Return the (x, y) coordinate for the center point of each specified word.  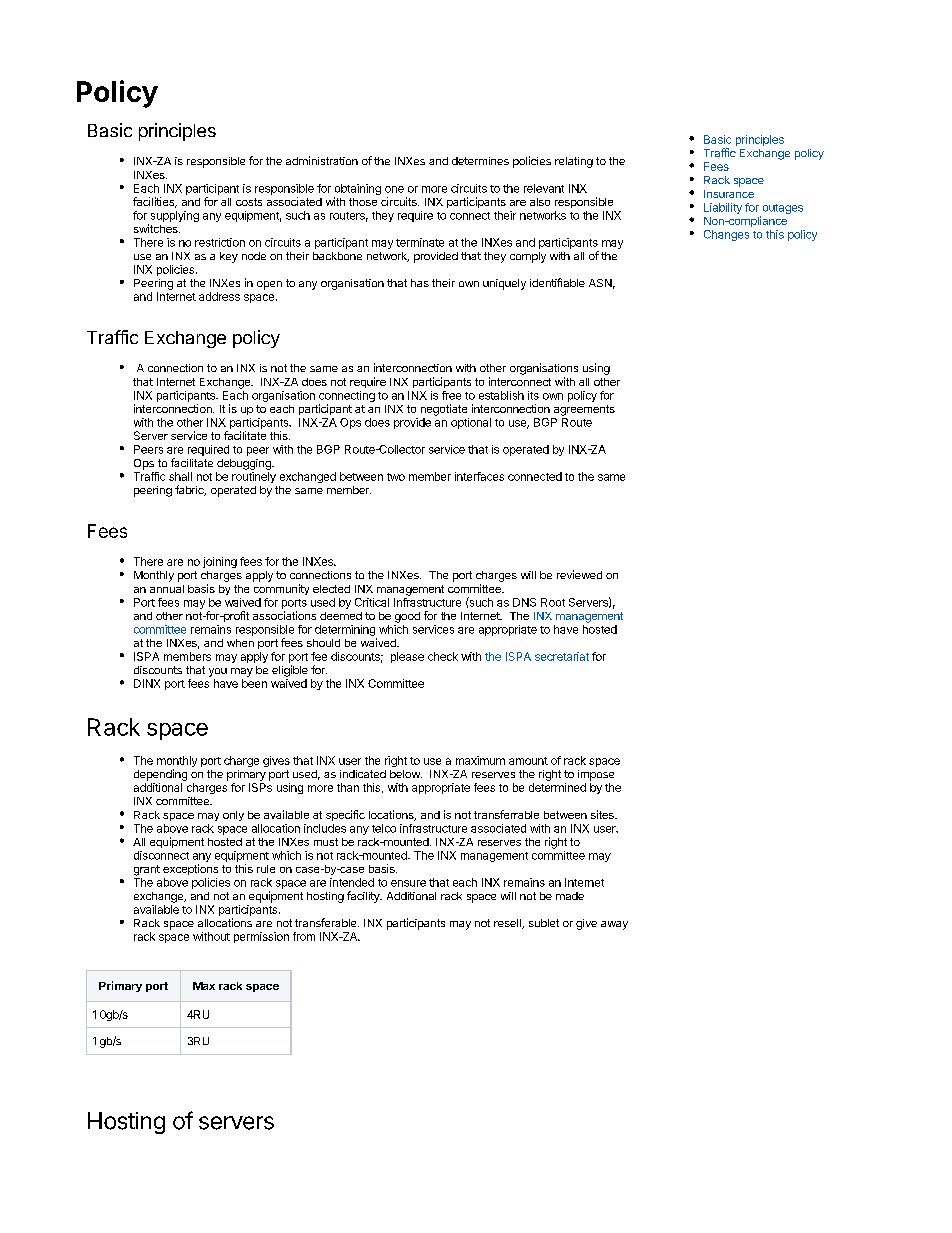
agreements (584, 410)
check (443, 656)
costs (249, 202)
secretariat (562, 656)
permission (261, 937)
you (218, 672)
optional (471, 423)
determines (480, 161)
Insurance (729, 194)
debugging (245, 464)
